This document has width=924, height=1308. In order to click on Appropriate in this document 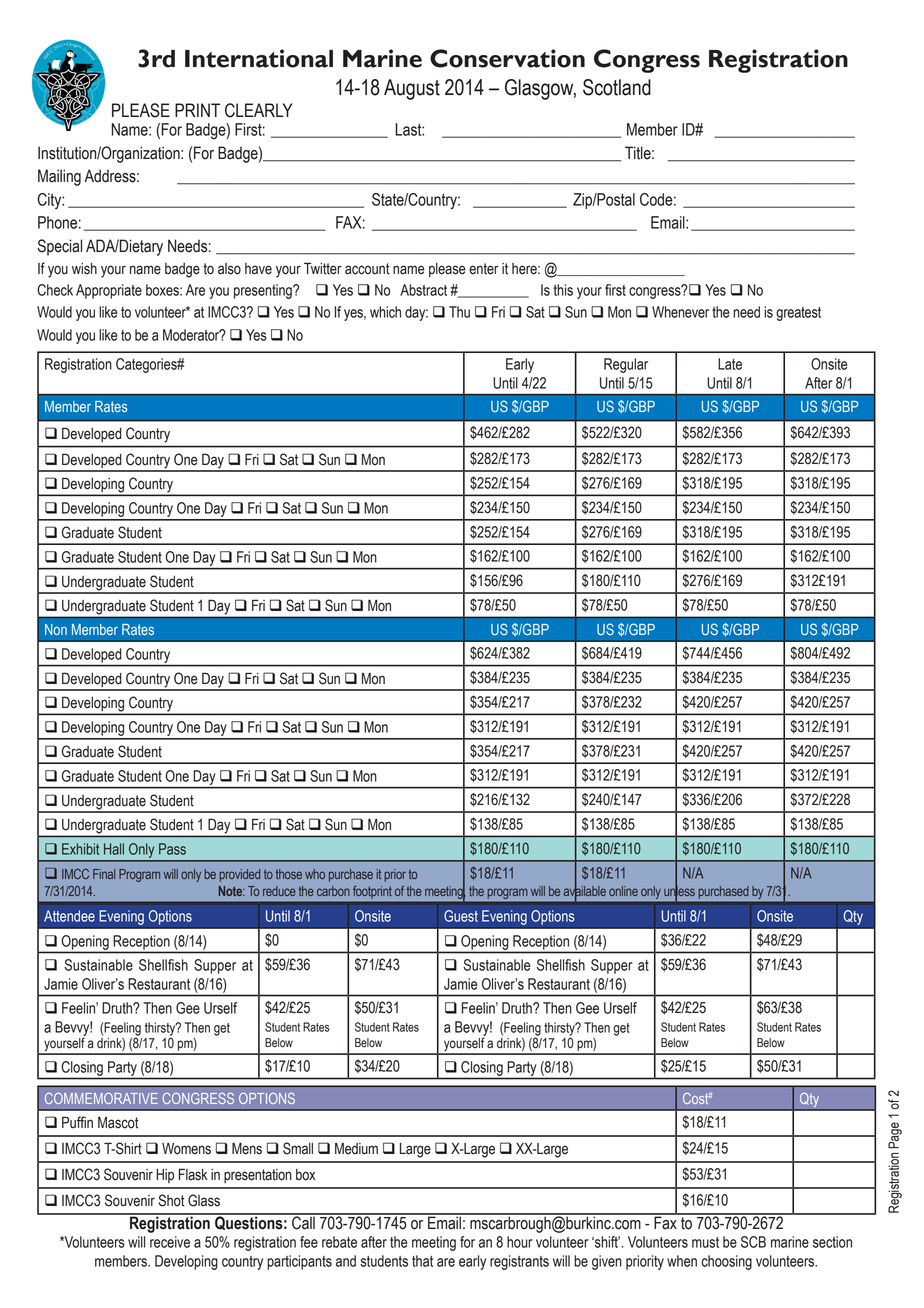, I will do `click(109, 291)`.
